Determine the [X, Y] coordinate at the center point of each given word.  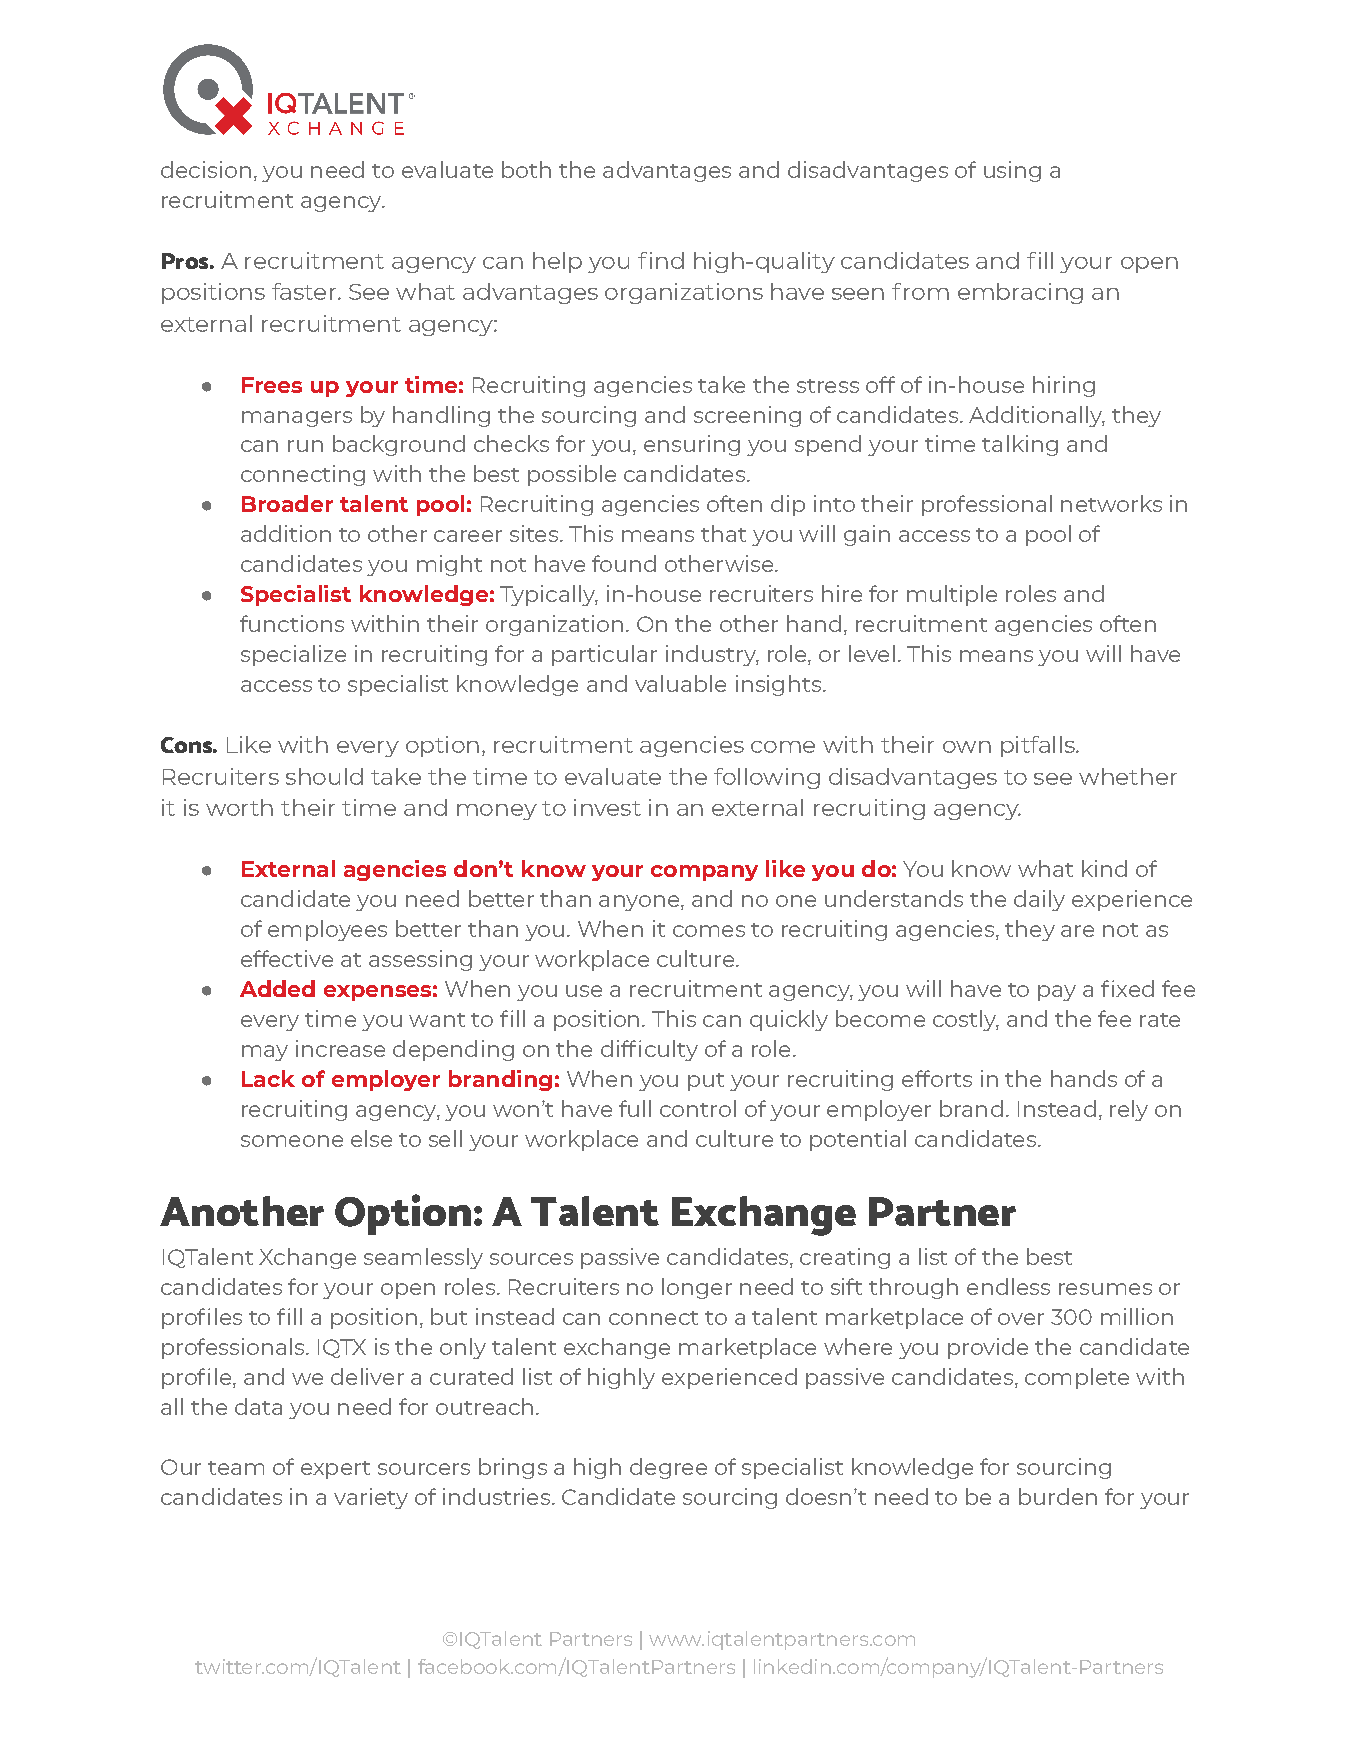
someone [292, 1141]
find [661, 260]
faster [305, 291]
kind [1104, 868]
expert [335, 1470]
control [698, 1108]
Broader [287, 503]
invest [607, 807]
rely [1129, 1110]
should [324, 776]
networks [1111, 503]
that [723, 533]
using [1012, 171]
